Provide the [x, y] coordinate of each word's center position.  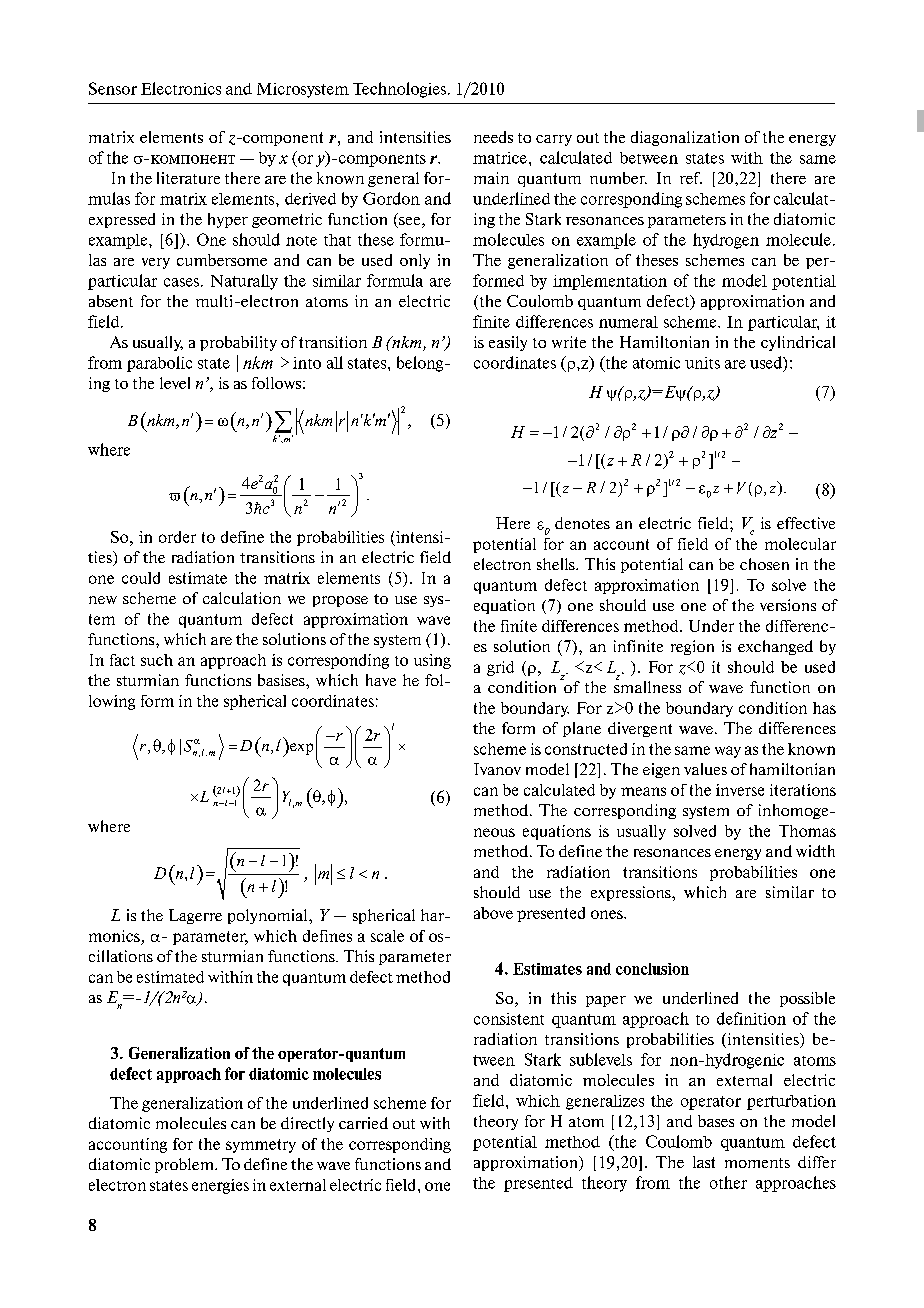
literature [188, 178]
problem [185, 1165]
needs [493, 137]
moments [757, 1163]
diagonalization [685, 138]
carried [363, 1123]
